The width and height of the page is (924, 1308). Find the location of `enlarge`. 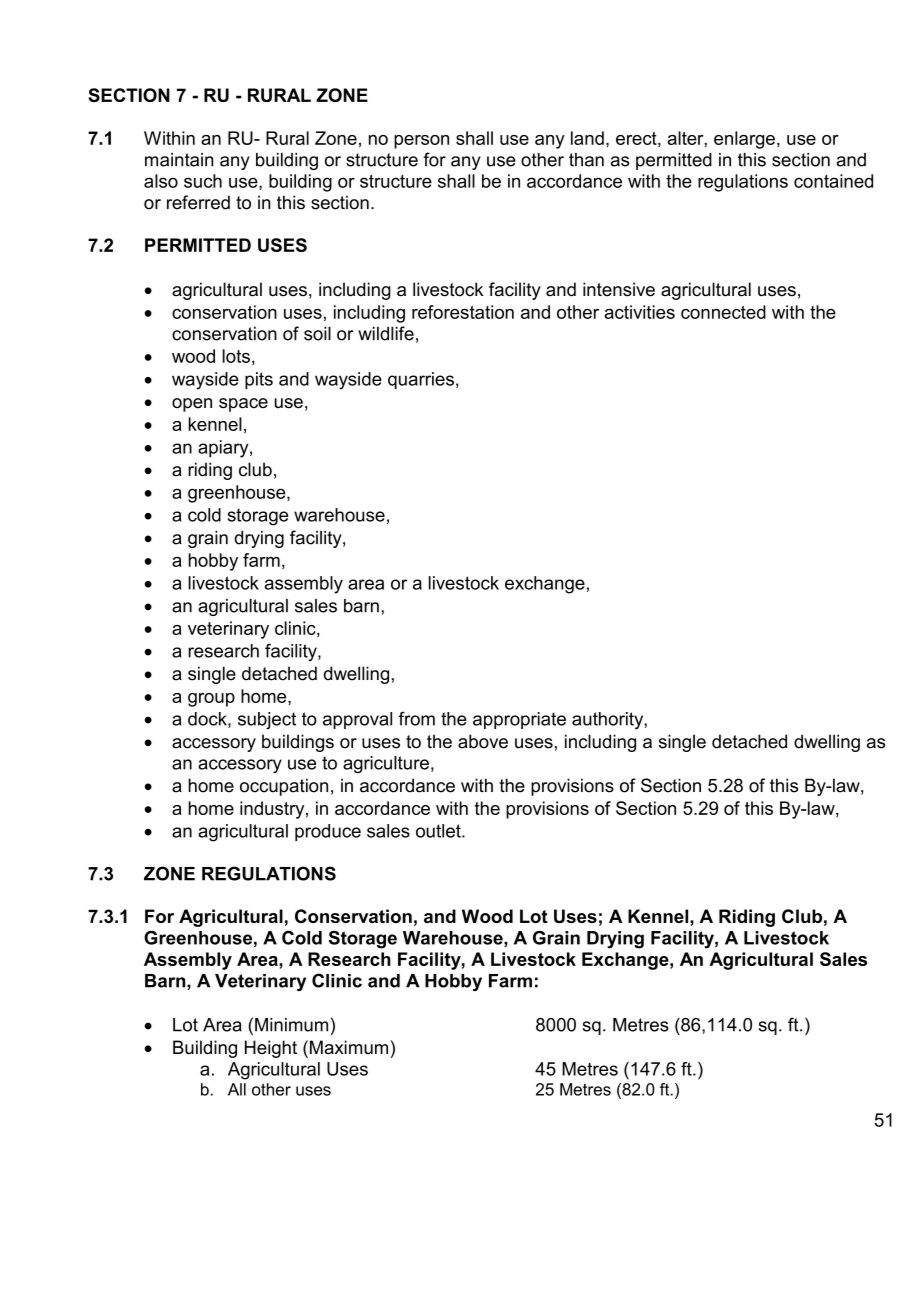

enlarge is located at coordinates (744, 140).
